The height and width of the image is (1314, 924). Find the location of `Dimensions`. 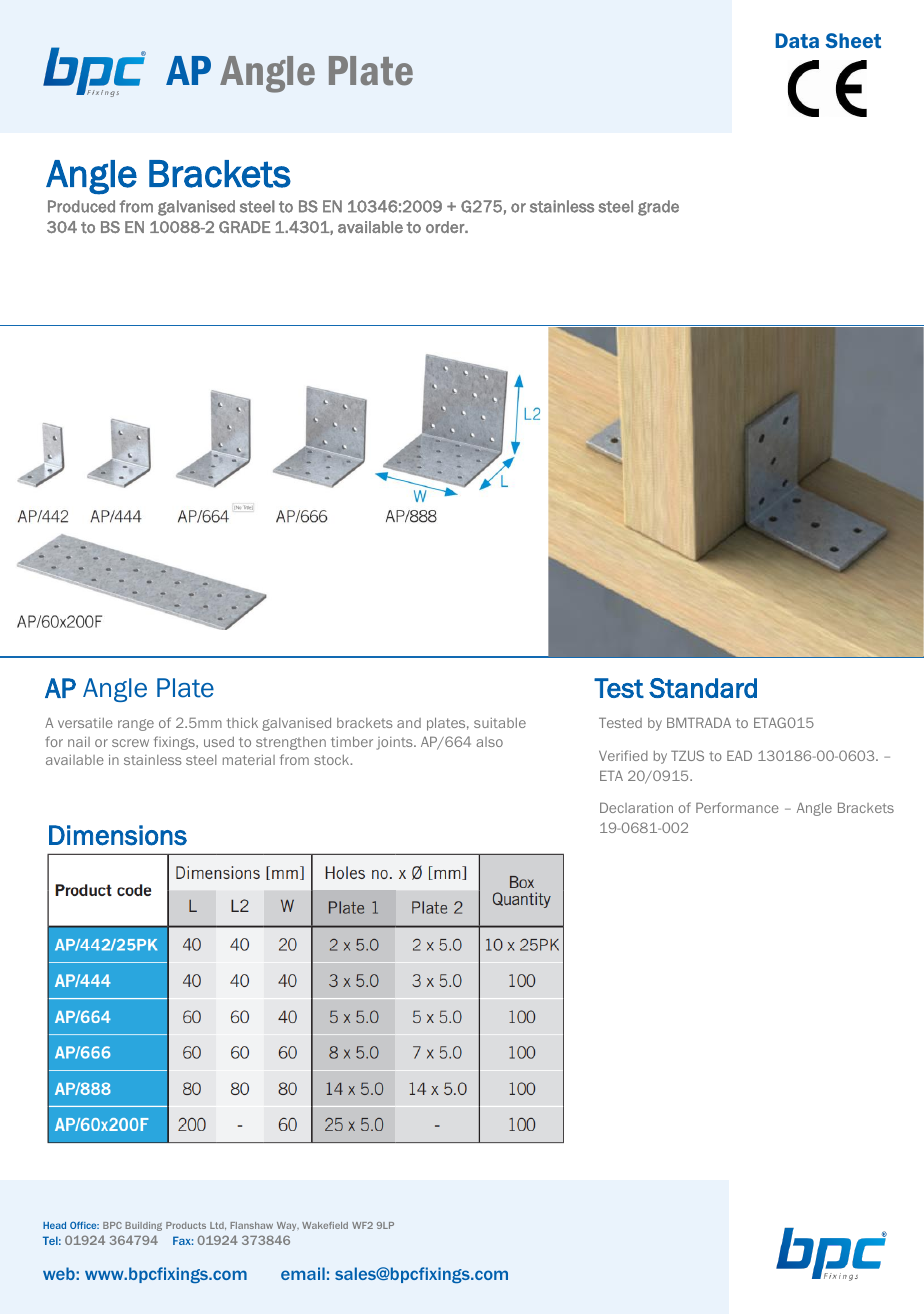

Dimensions is located at coordinates (118, 835).
